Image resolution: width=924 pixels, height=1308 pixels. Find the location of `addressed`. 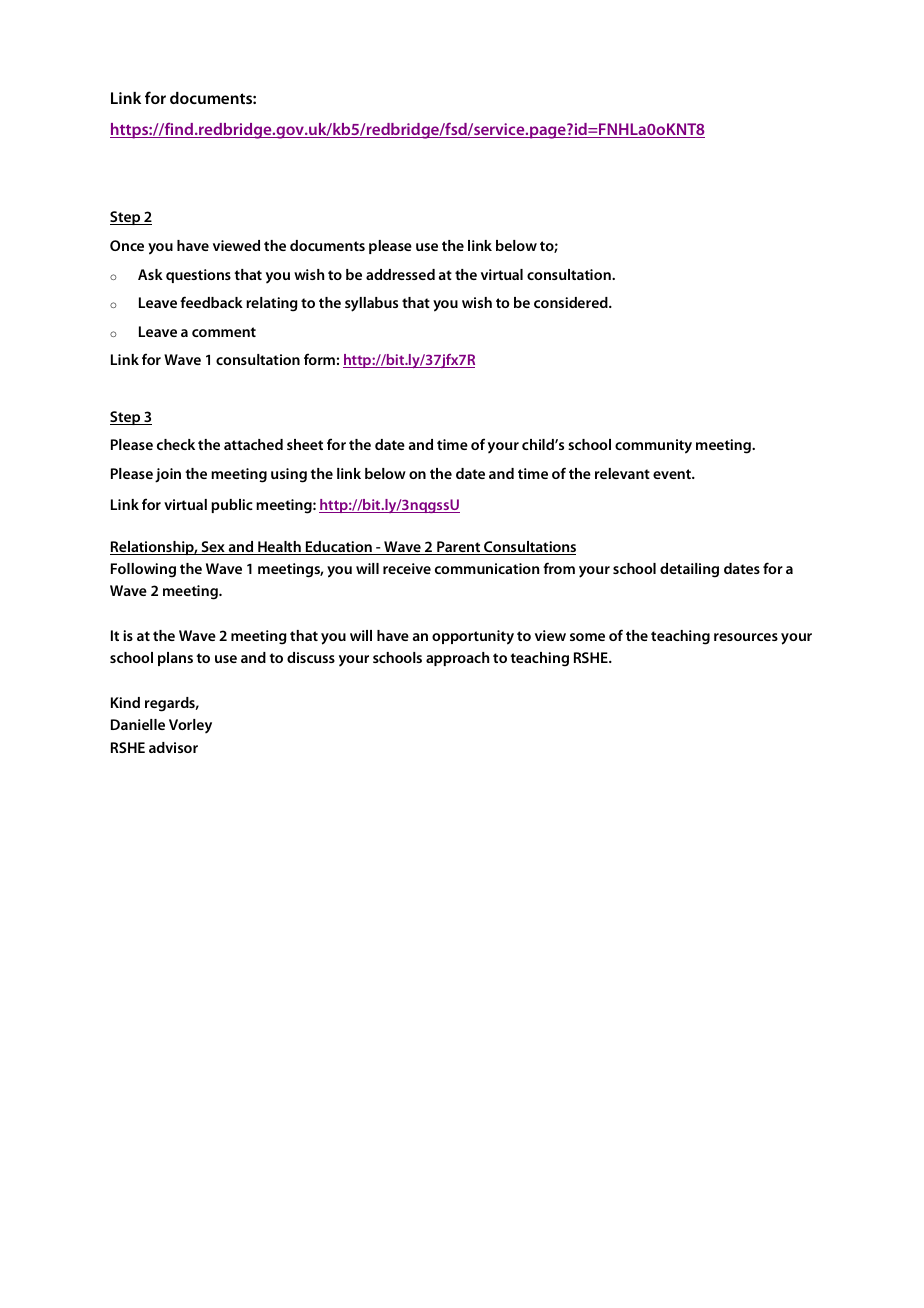

addressed is located at coordinates (400, 274).
